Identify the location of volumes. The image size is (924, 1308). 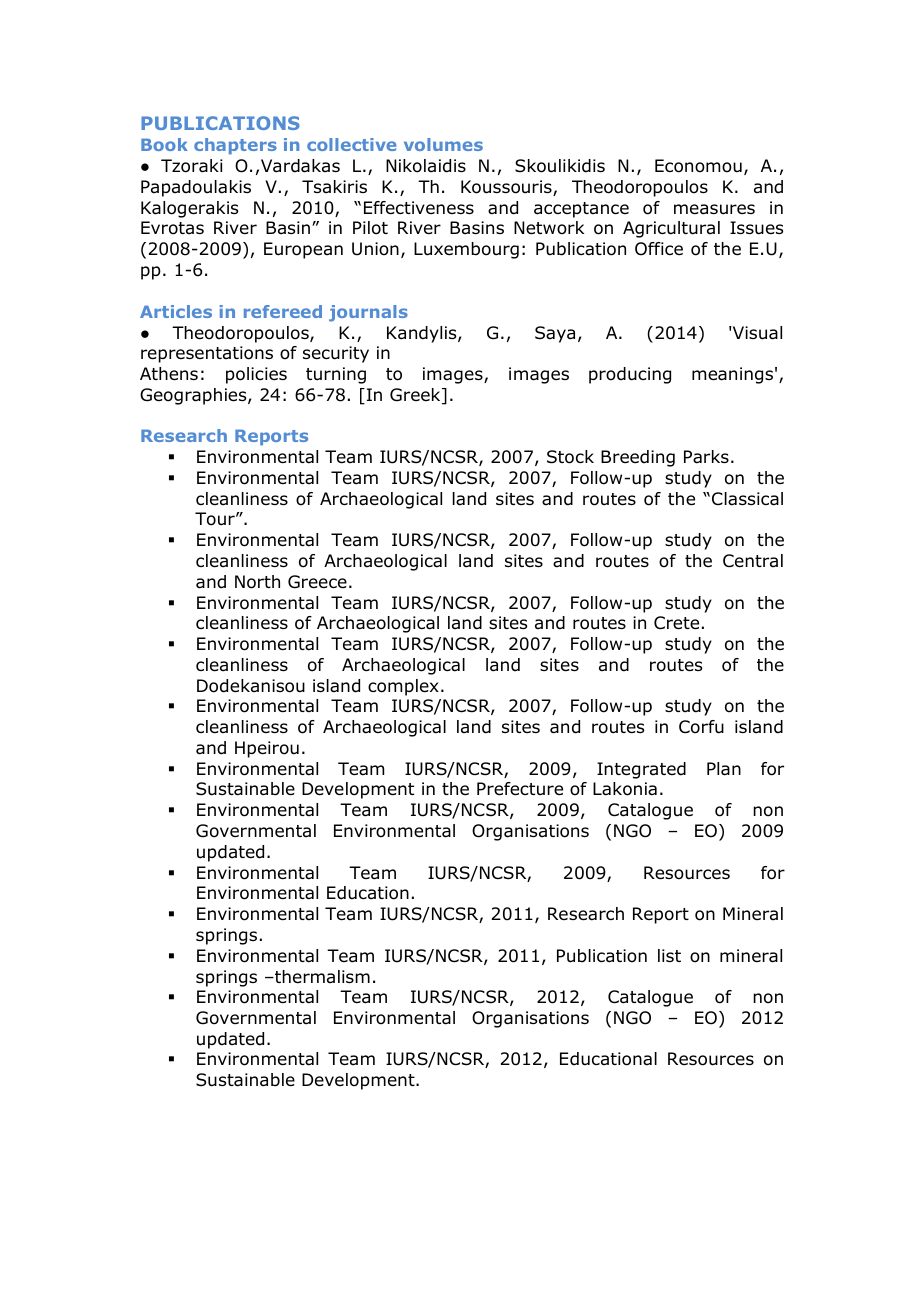
(443, 144).
